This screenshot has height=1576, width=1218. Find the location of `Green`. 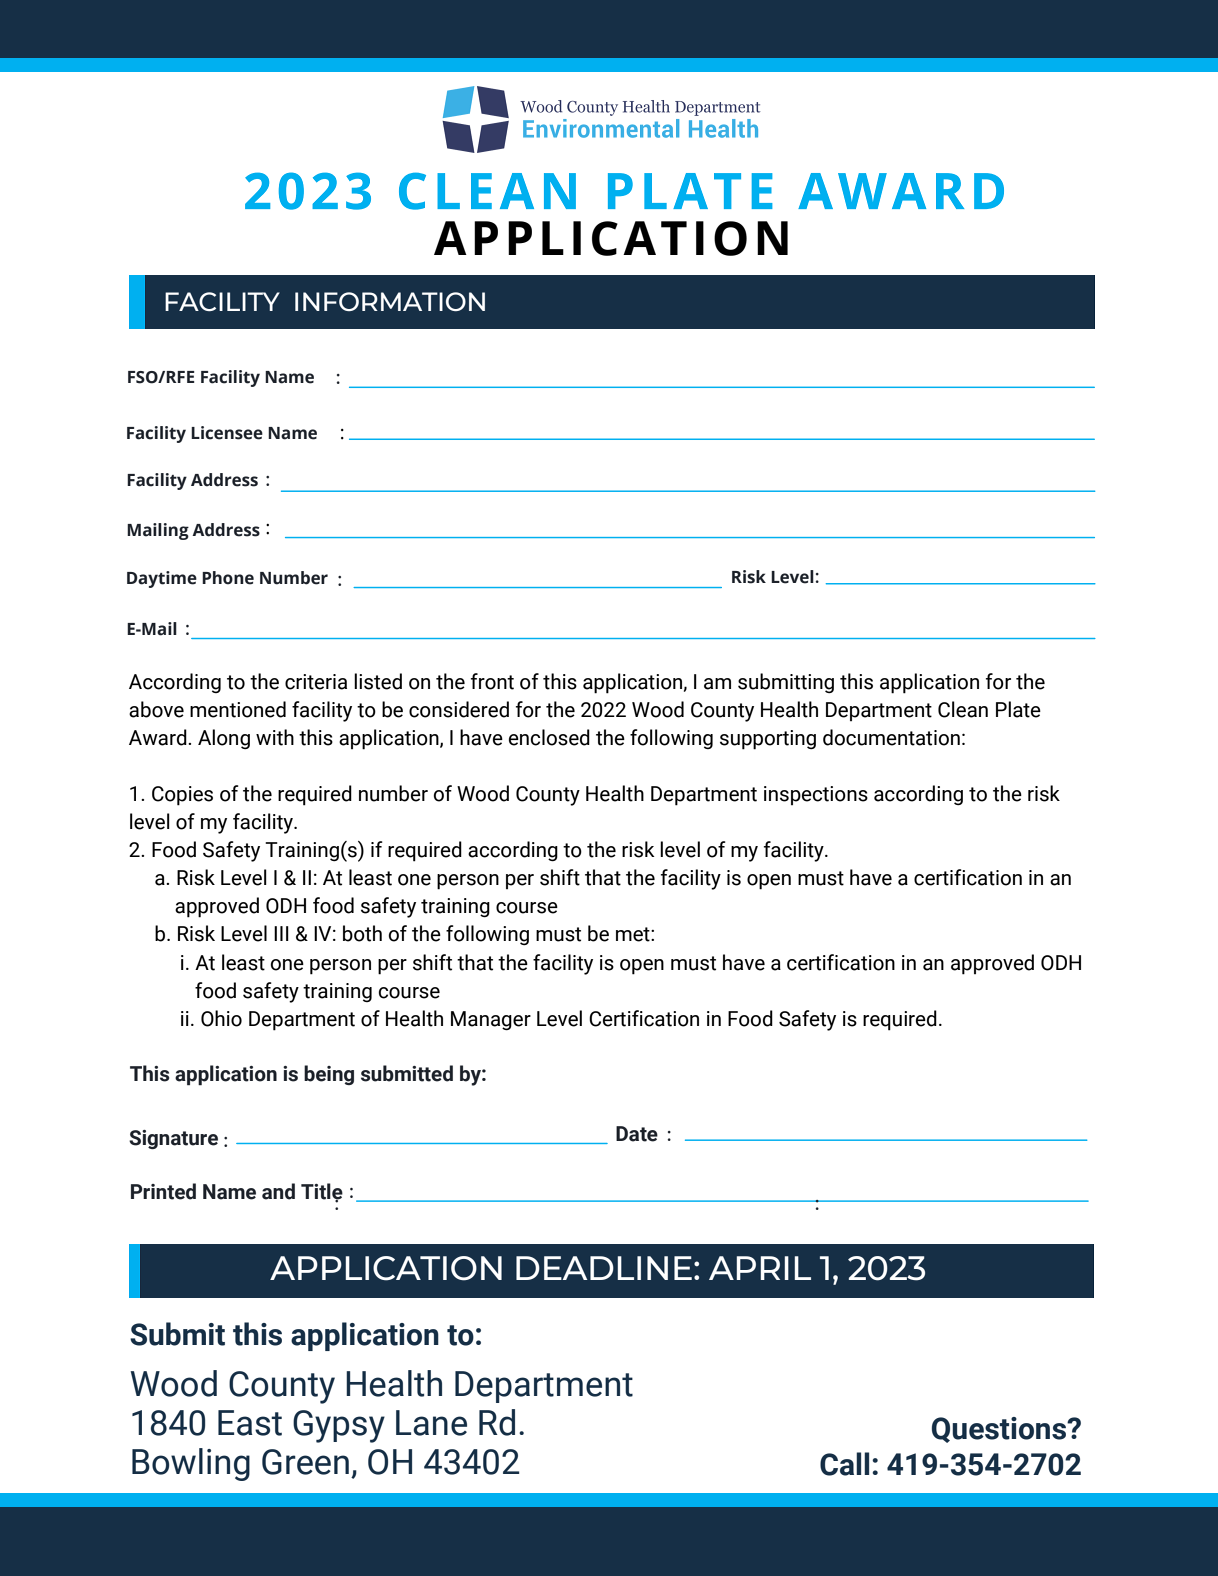

Green is located at coordinates (305, 1462).
